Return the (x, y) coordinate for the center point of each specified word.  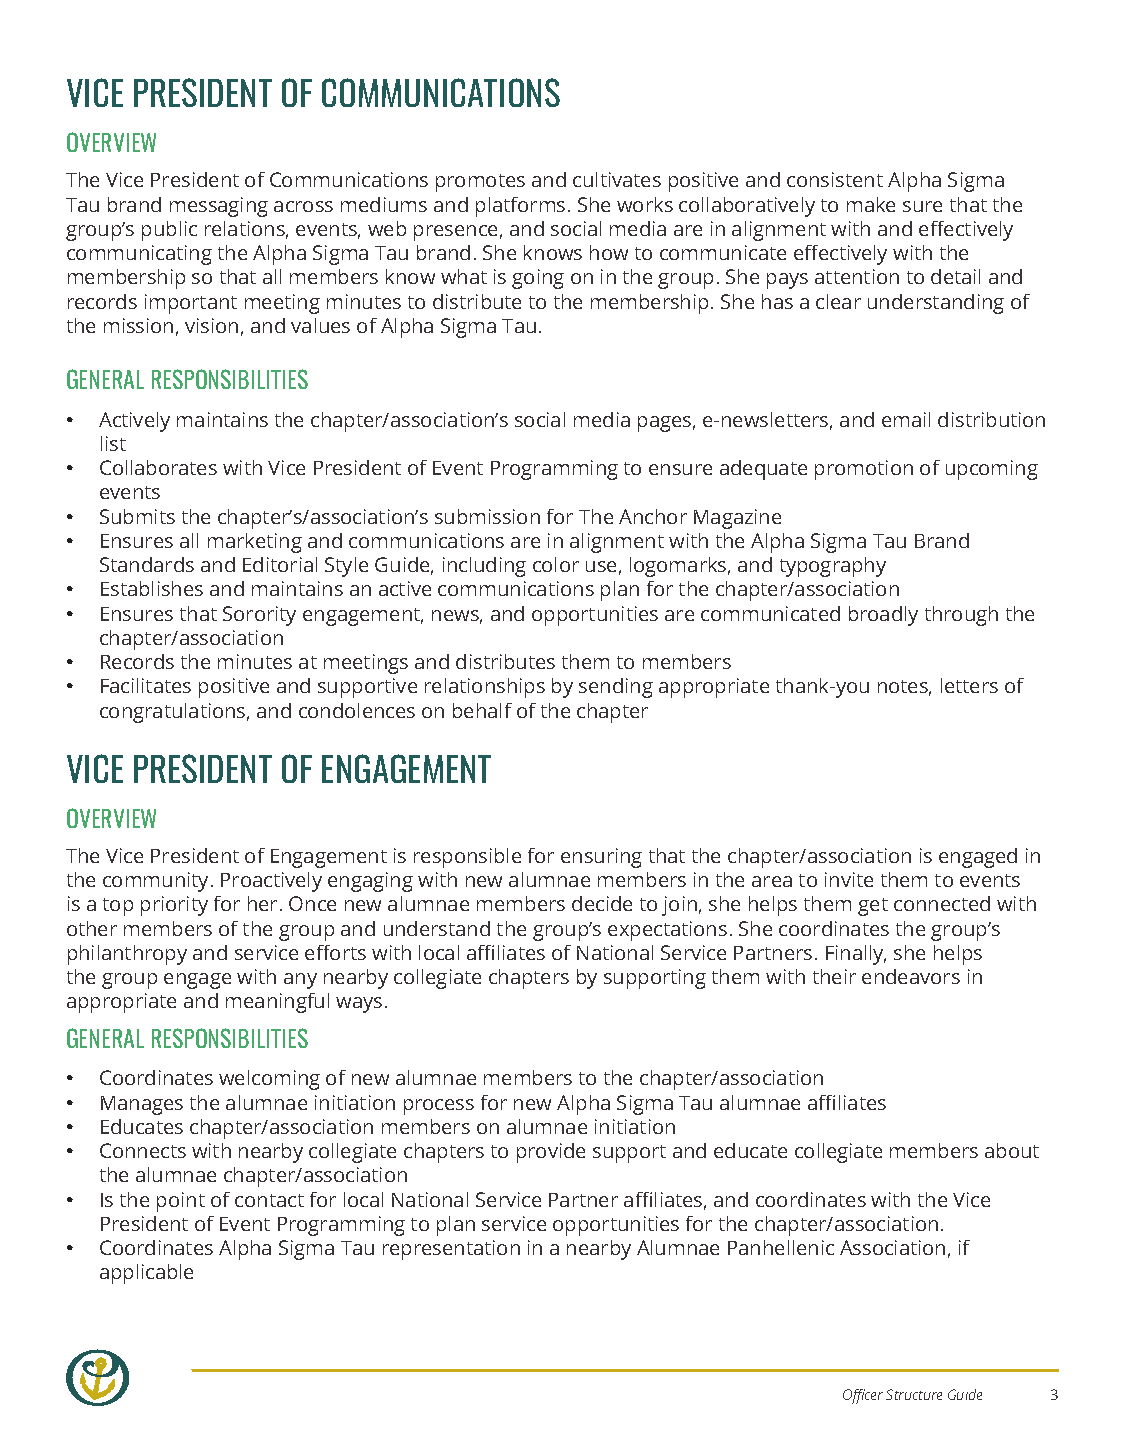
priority (174, 906)
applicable (146, 1274)
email (906, 419)
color (556, 564)
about (1012, 1150)
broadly (883, 616)
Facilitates (146, 685)
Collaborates (158, 467)
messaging (219, 207)
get (873, 907)
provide (551, 1153)
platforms (520, 207)
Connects (143, 1150)
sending (616, 688)
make (871, 204)
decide (602, 903)
